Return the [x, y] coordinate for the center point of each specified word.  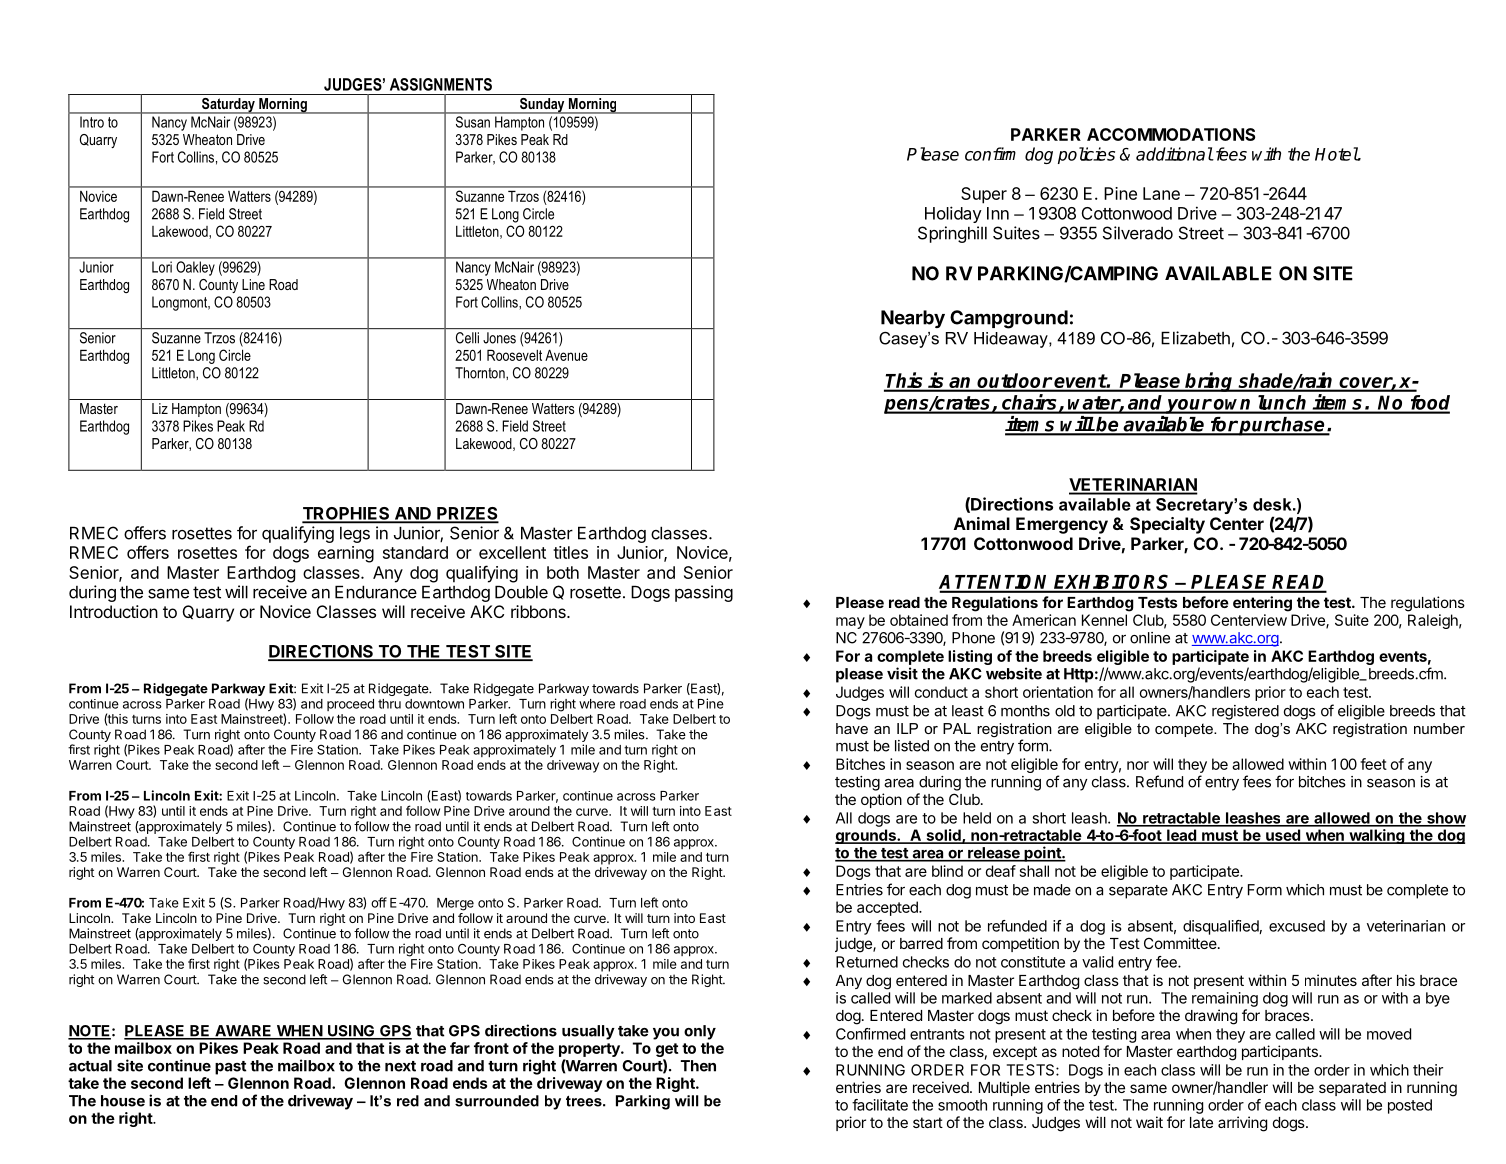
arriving [1242, 1124]
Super [984, 195]
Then [698, 1066]
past [231, 1068]
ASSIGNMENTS [441, 84]
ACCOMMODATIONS [1171, 134]
